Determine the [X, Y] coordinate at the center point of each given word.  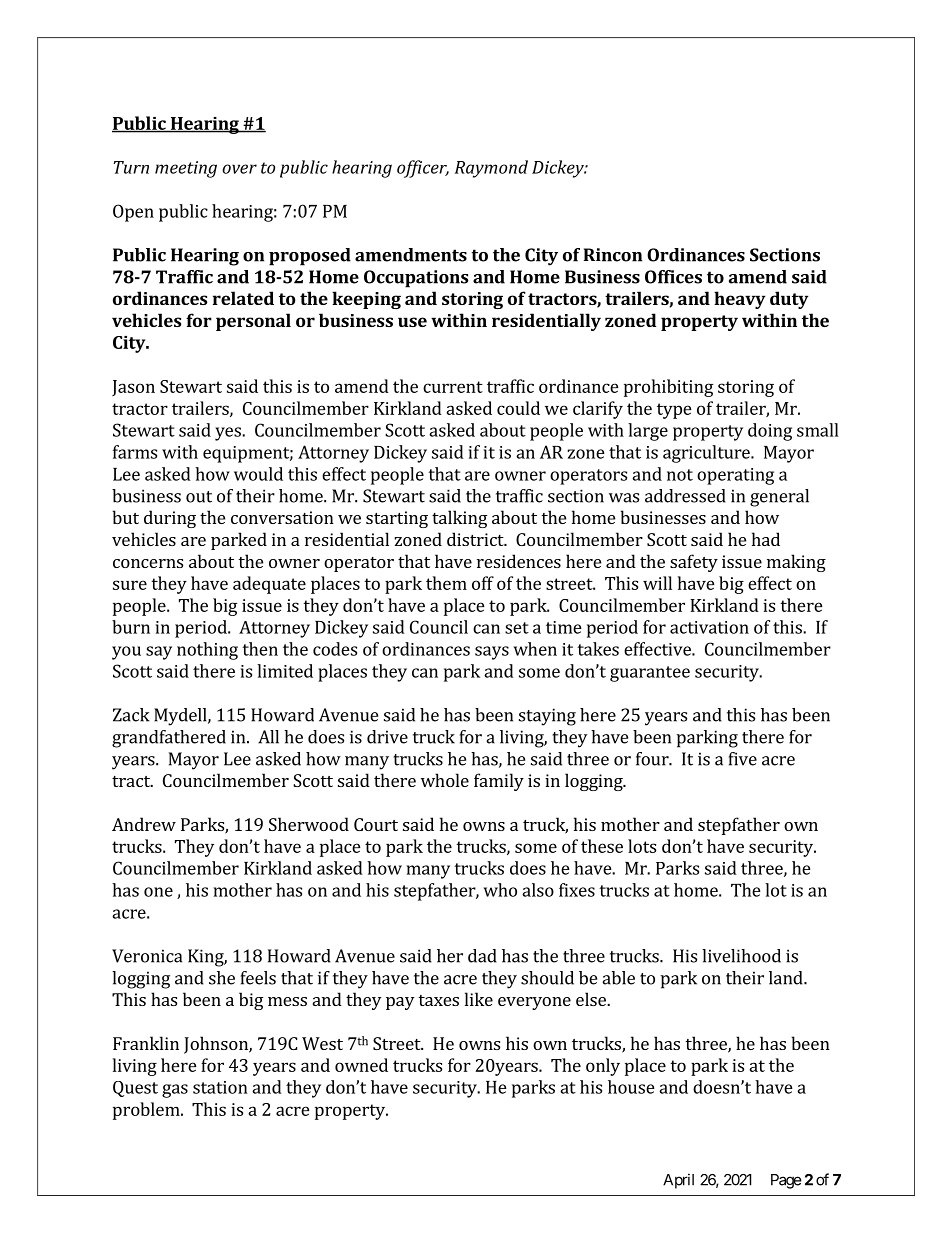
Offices [673, 277]
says [492, 653]
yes [229, 434]
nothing [207, 651]
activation [709, 627]
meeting [186, 169]
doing [770, 432]
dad [482, 956]
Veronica [147, 956]
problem [147, 1111]
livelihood [741, 956]
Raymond [491, 169]
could [518, 408]
